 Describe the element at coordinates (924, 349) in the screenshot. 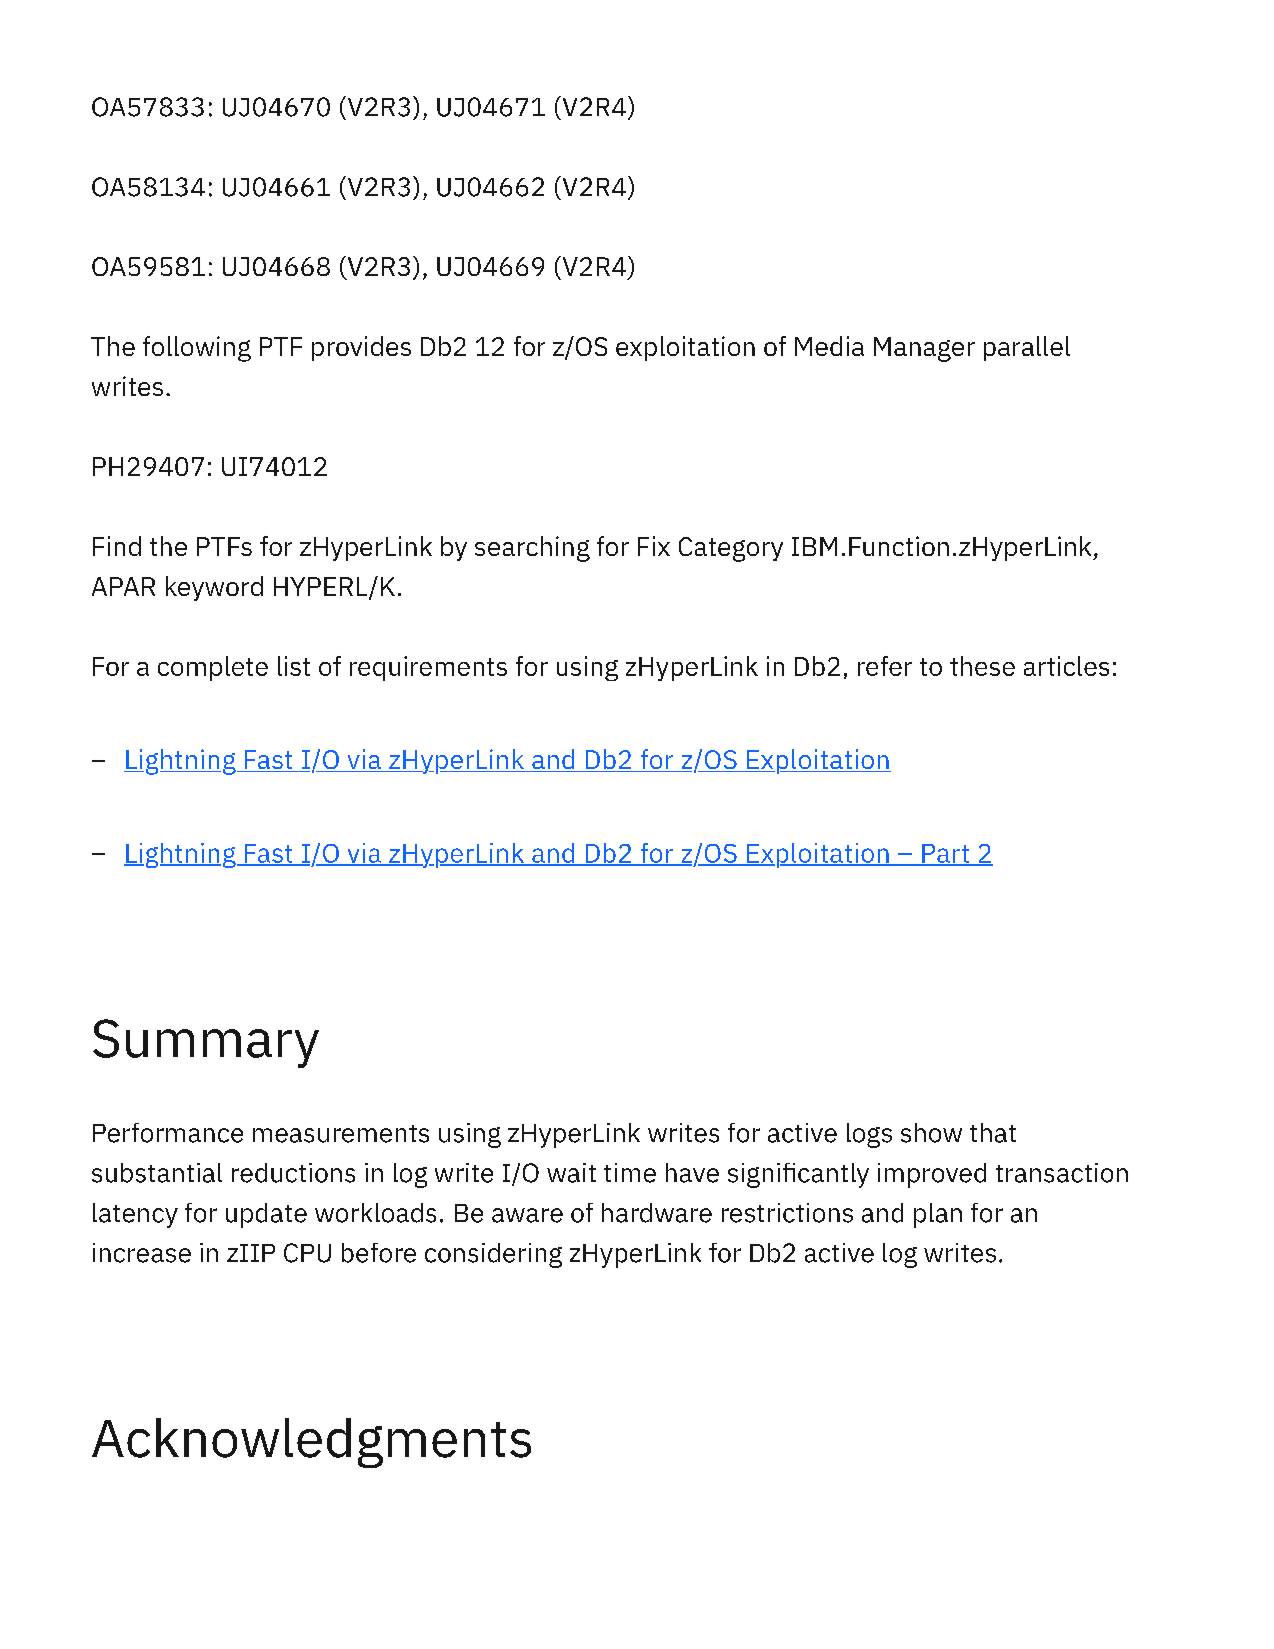

I see `Manager` at that location.
